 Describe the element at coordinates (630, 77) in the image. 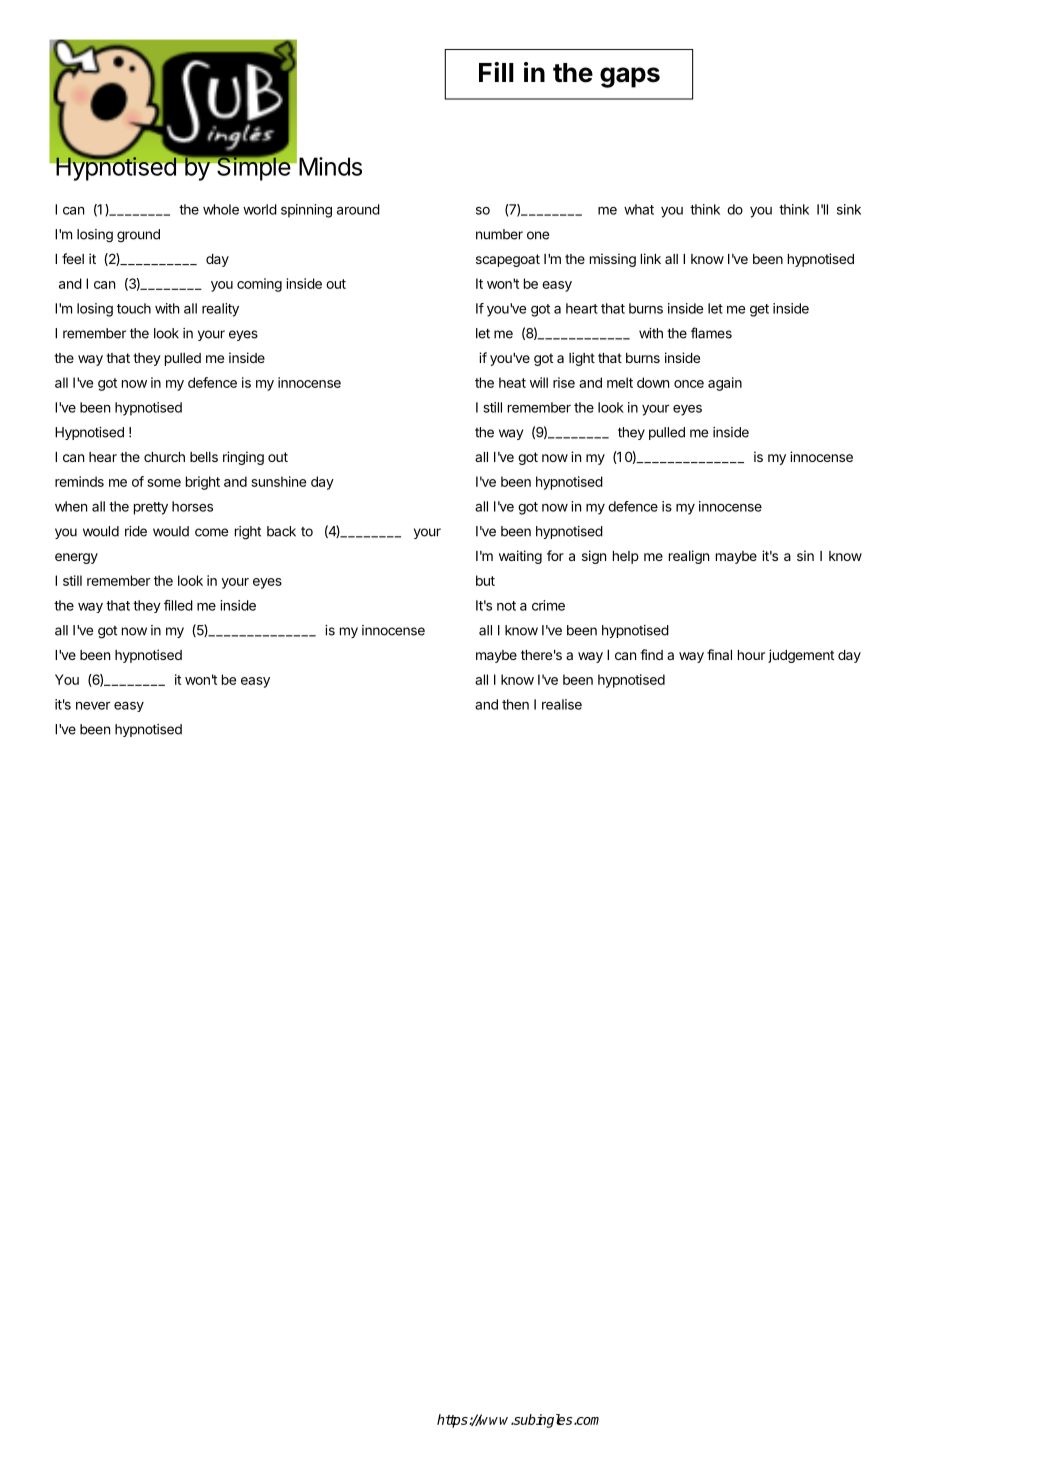

I see `gaps` at that location.
